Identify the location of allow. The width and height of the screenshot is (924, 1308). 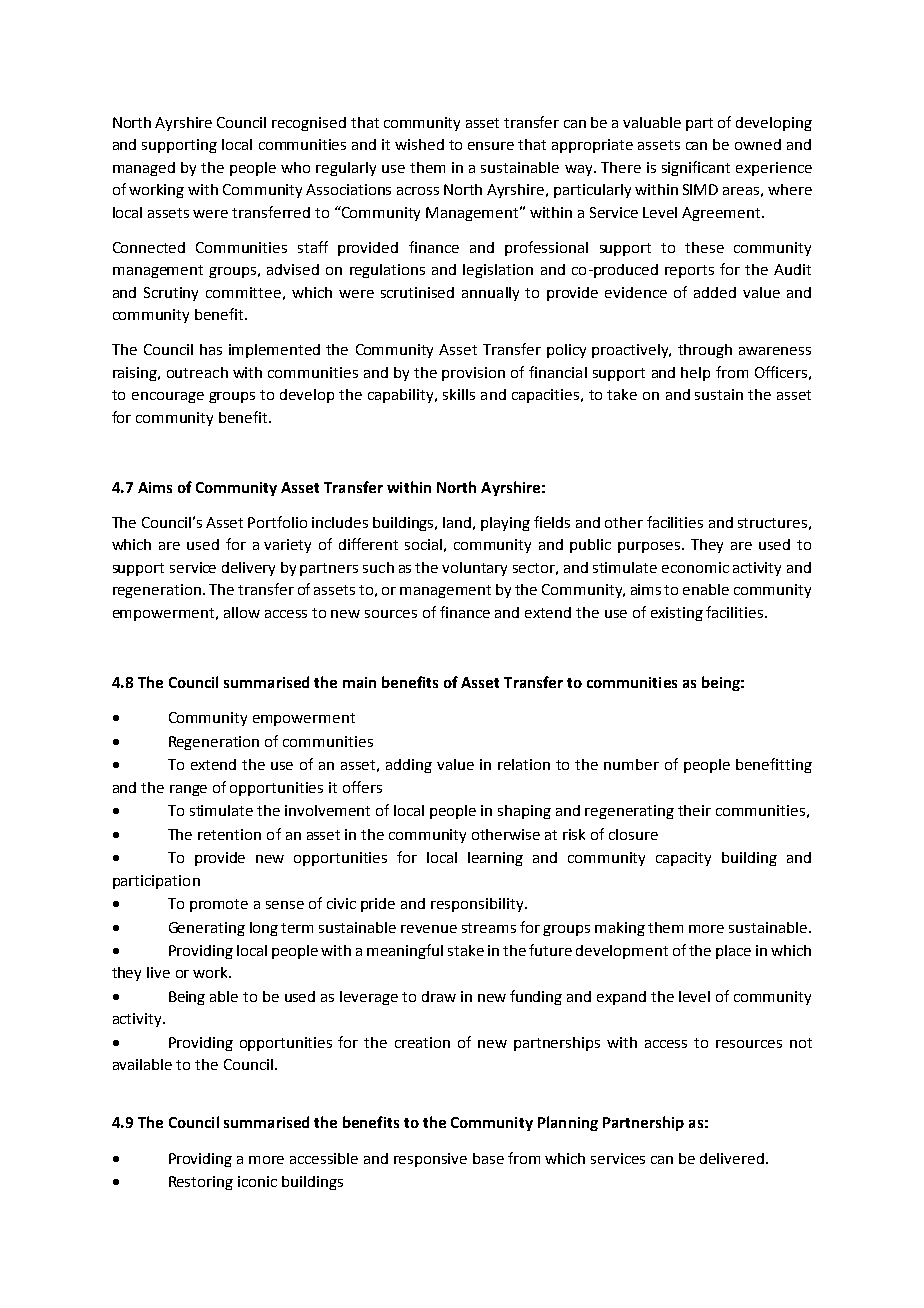
(242, 612).
